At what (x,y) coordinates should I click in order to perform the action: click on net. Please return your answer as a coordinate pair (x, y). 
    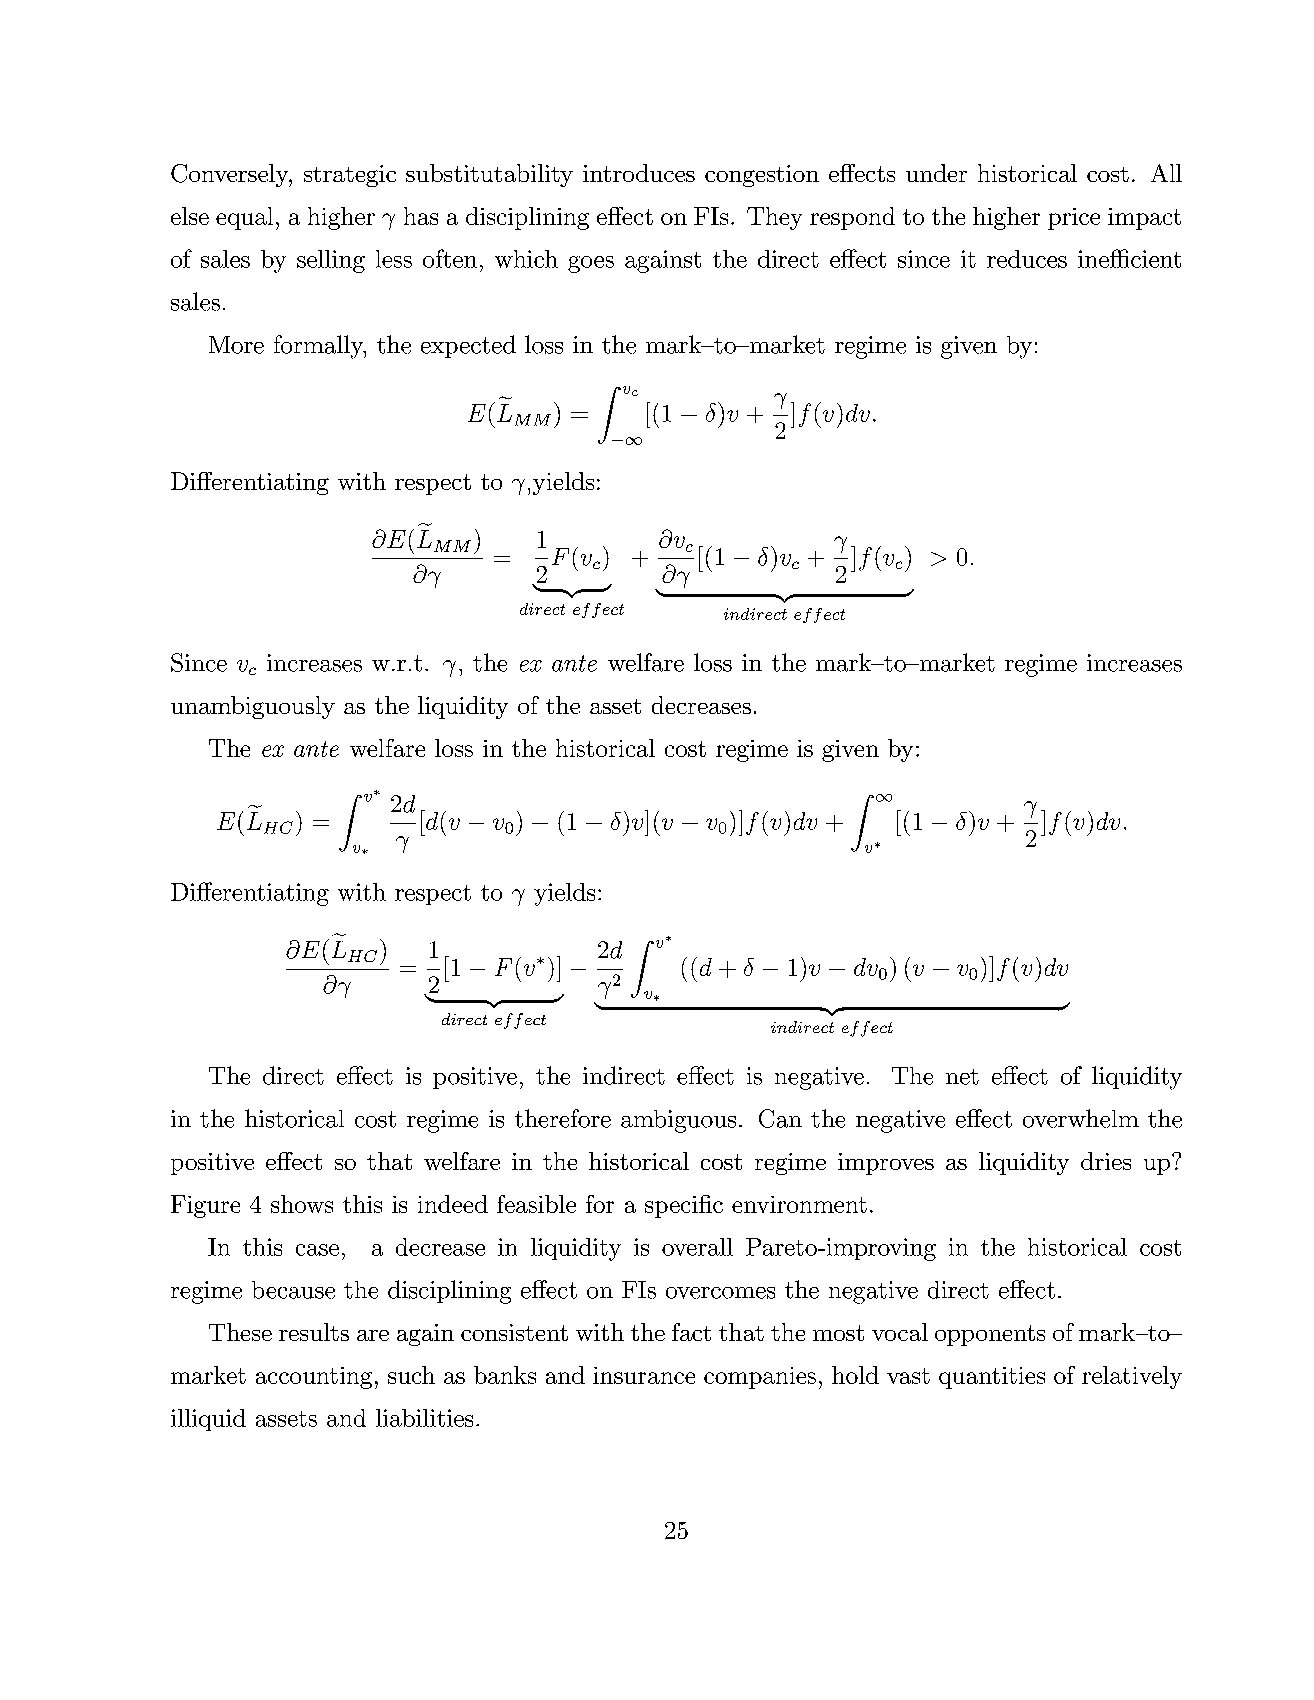
    Looking at the image, I should click on (962, 1077).
